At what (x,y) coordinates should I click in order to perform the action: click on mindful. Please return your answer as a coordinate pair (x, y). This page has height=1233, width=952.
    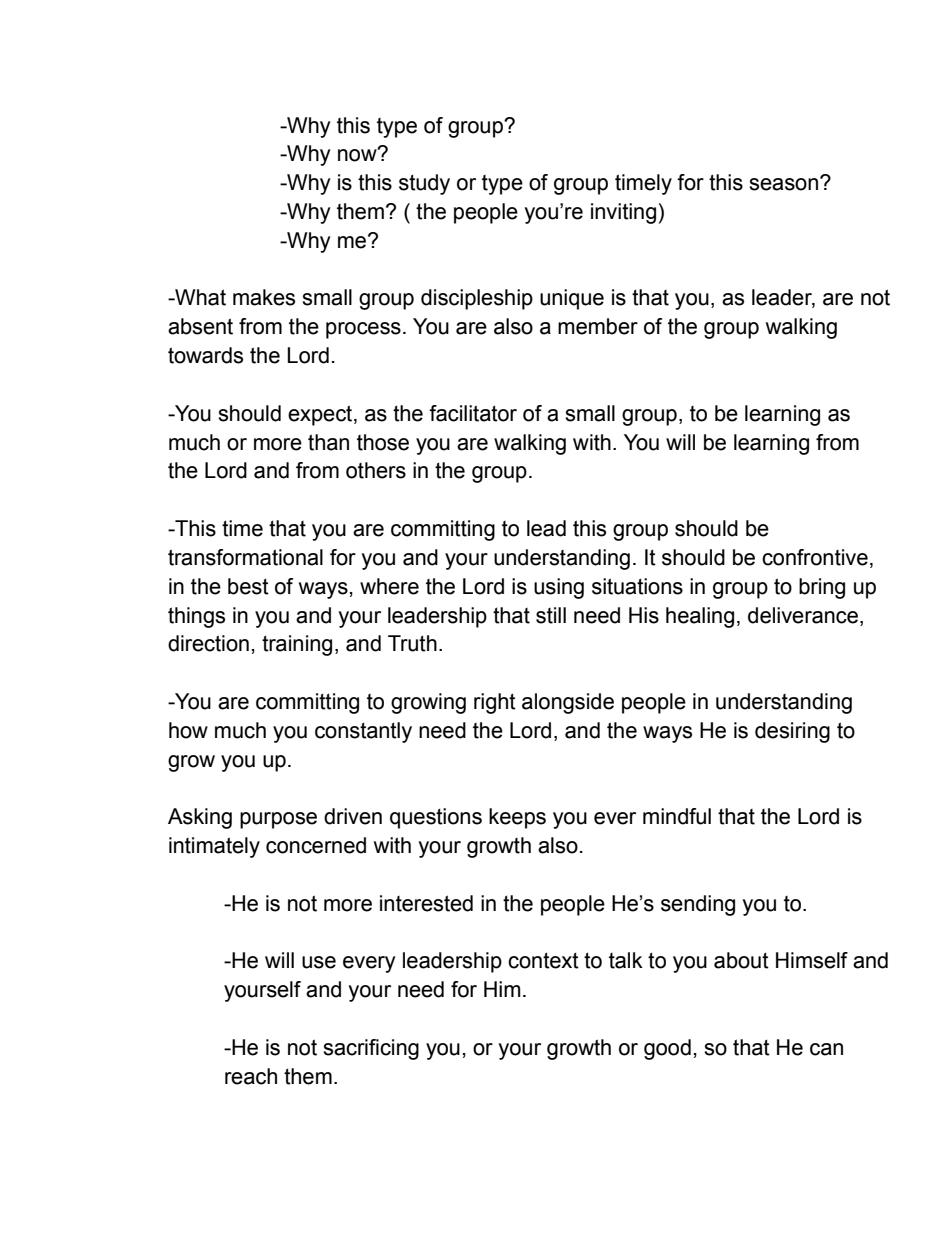
    Looking at the image, I should click on (677, 816).
